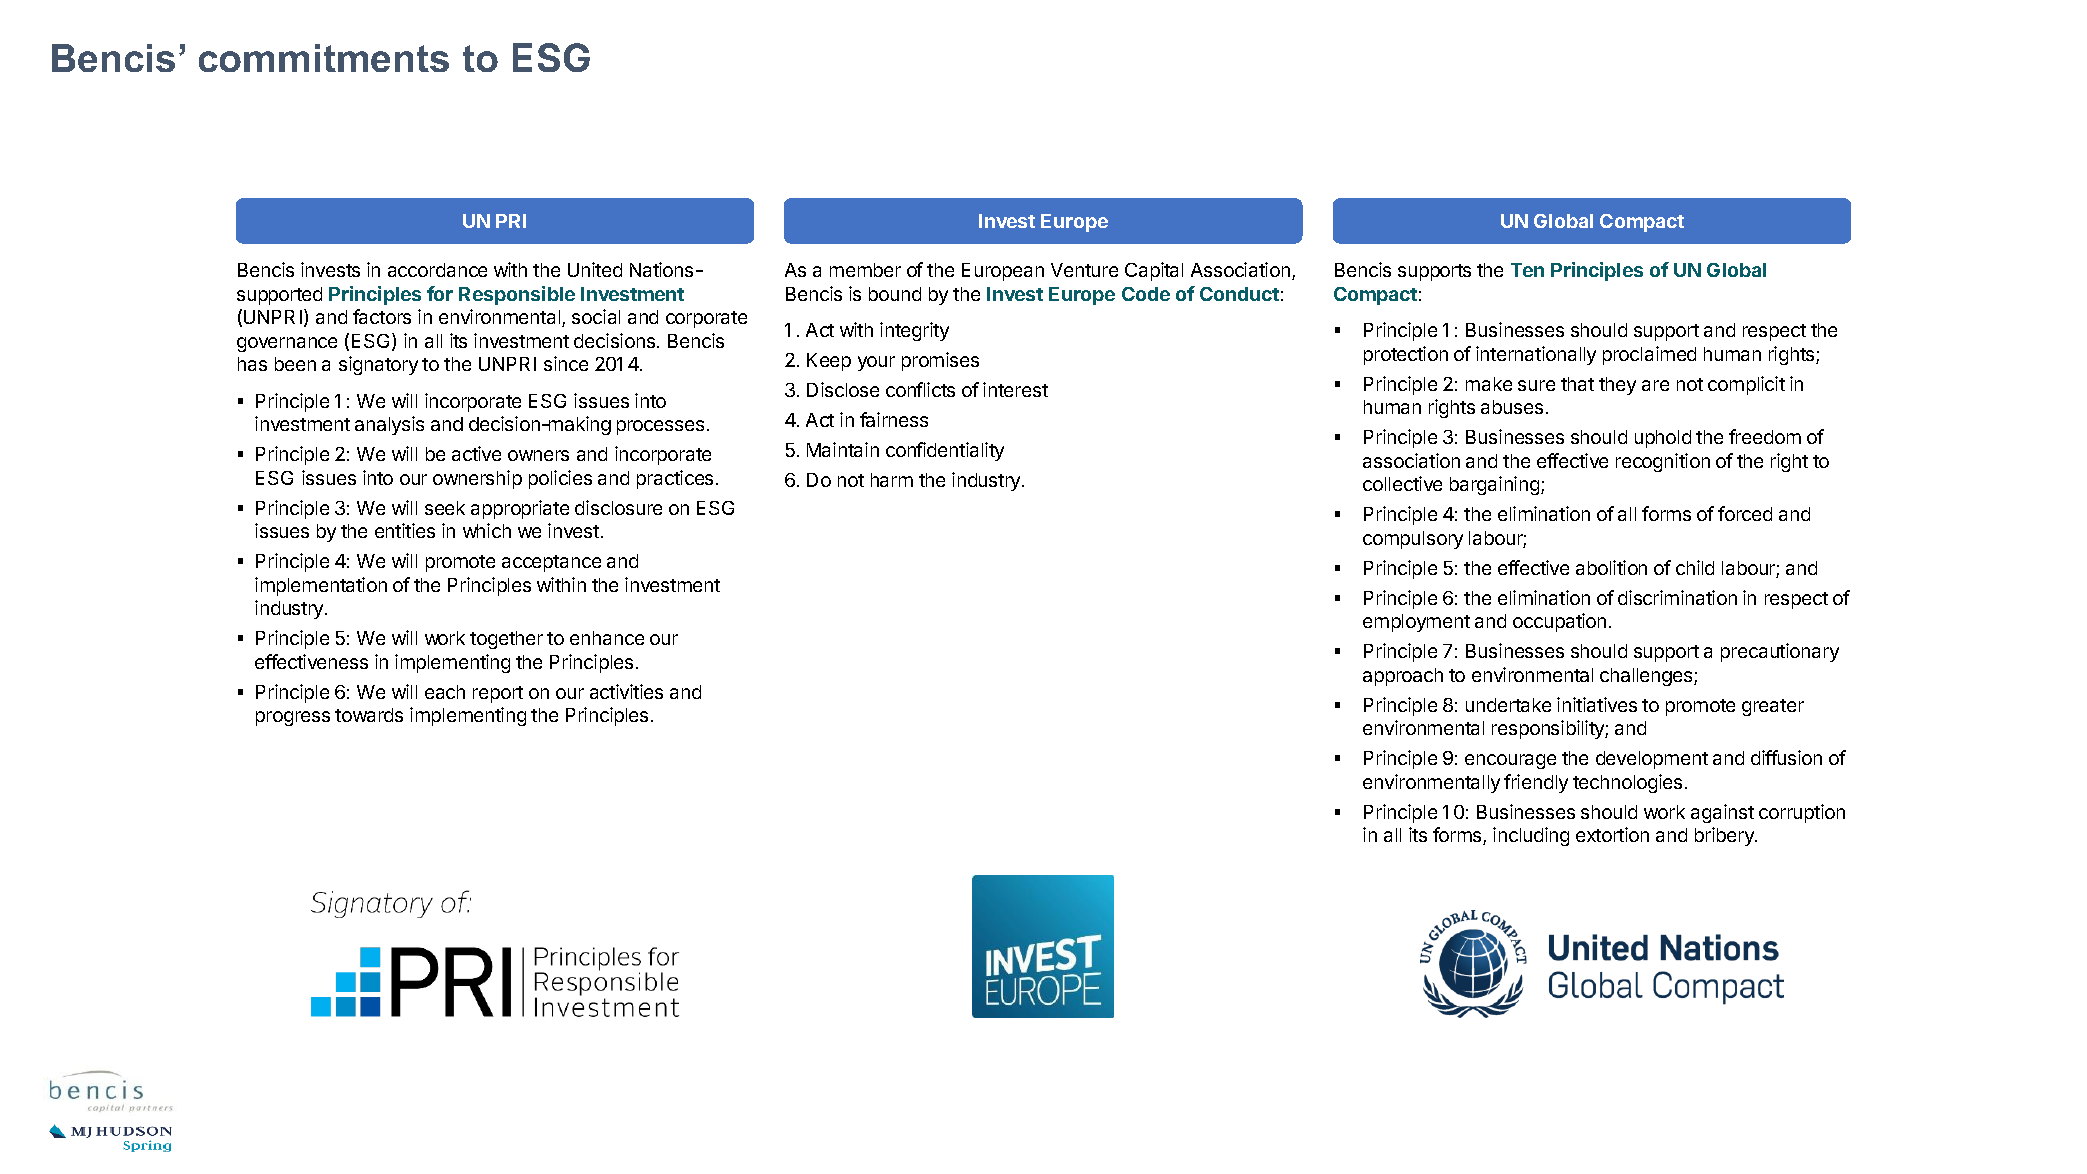 The width and height of the image is (2087, 1174). Describe the element at coordinates (1612, 834) in the image. I see `extortion` at that location.
